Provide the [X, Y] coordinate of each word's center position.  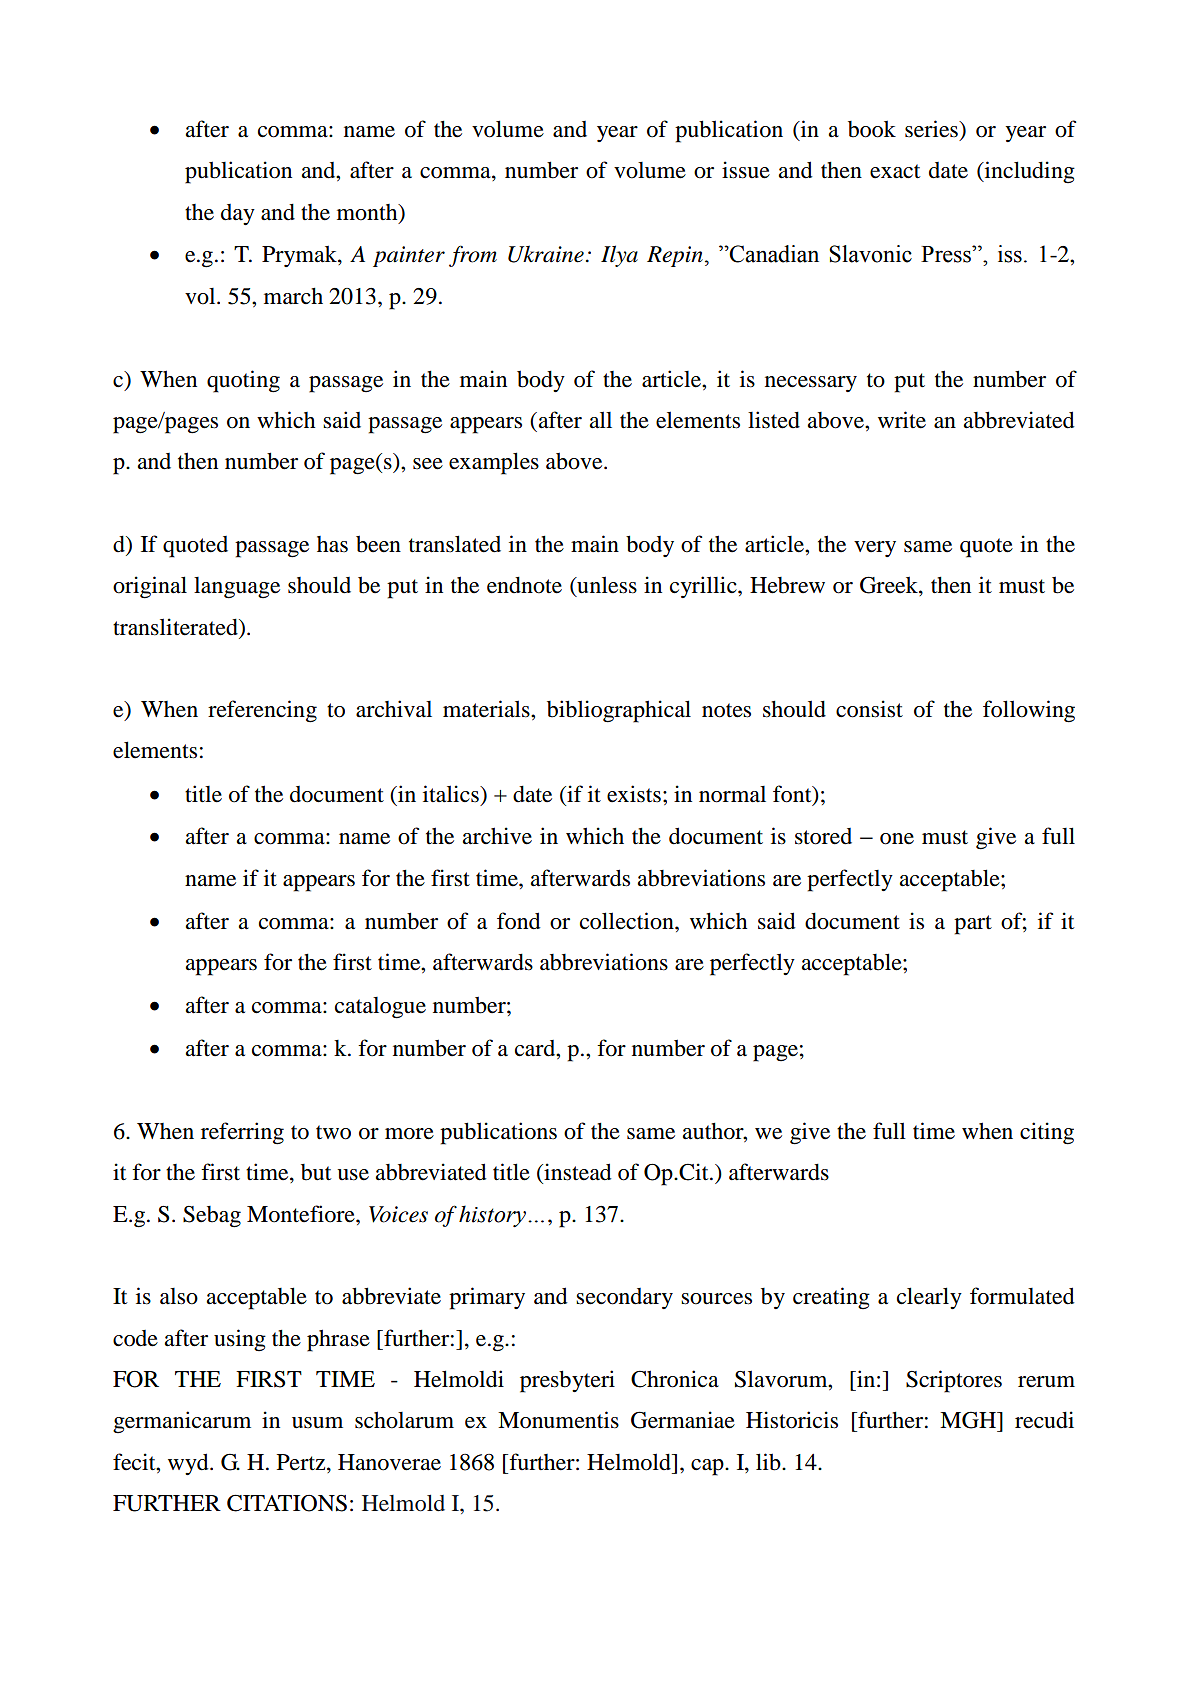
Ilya [619, 256]
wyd [189, 1464]
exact [895, 171]
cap [708, 1467]
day [238, 214]
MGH [969, 1420]
